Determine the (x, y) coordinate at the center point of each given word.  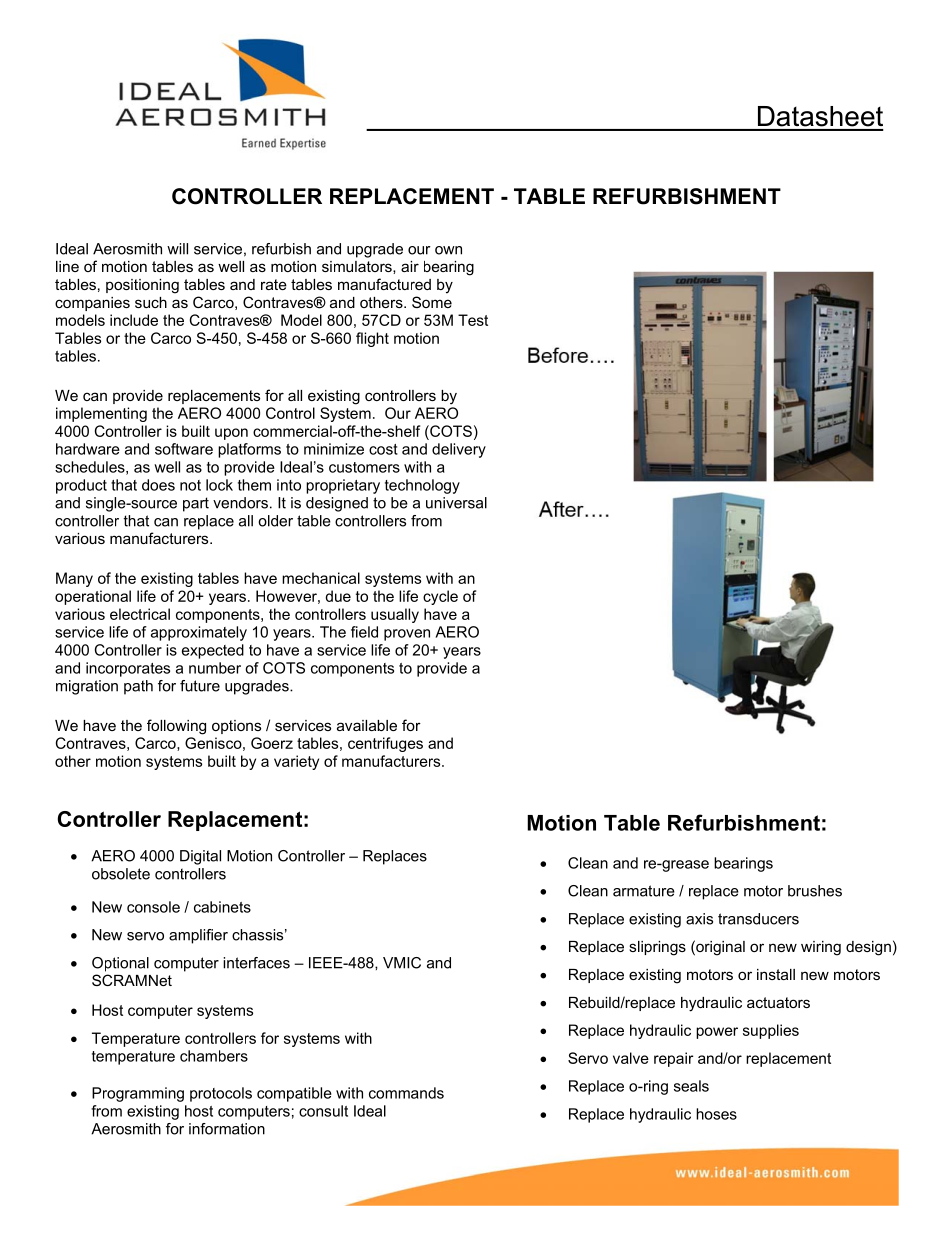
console (153, 907)
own (448, 250)
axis (699, 919)
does (158, 485)
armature (644, 891)
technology (422, 486)
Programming (138, 1094)
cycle (440, 597)
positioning (142, 286)
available (367, 725)
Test (473, 320)
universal (456, 503)
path (138, 687)
